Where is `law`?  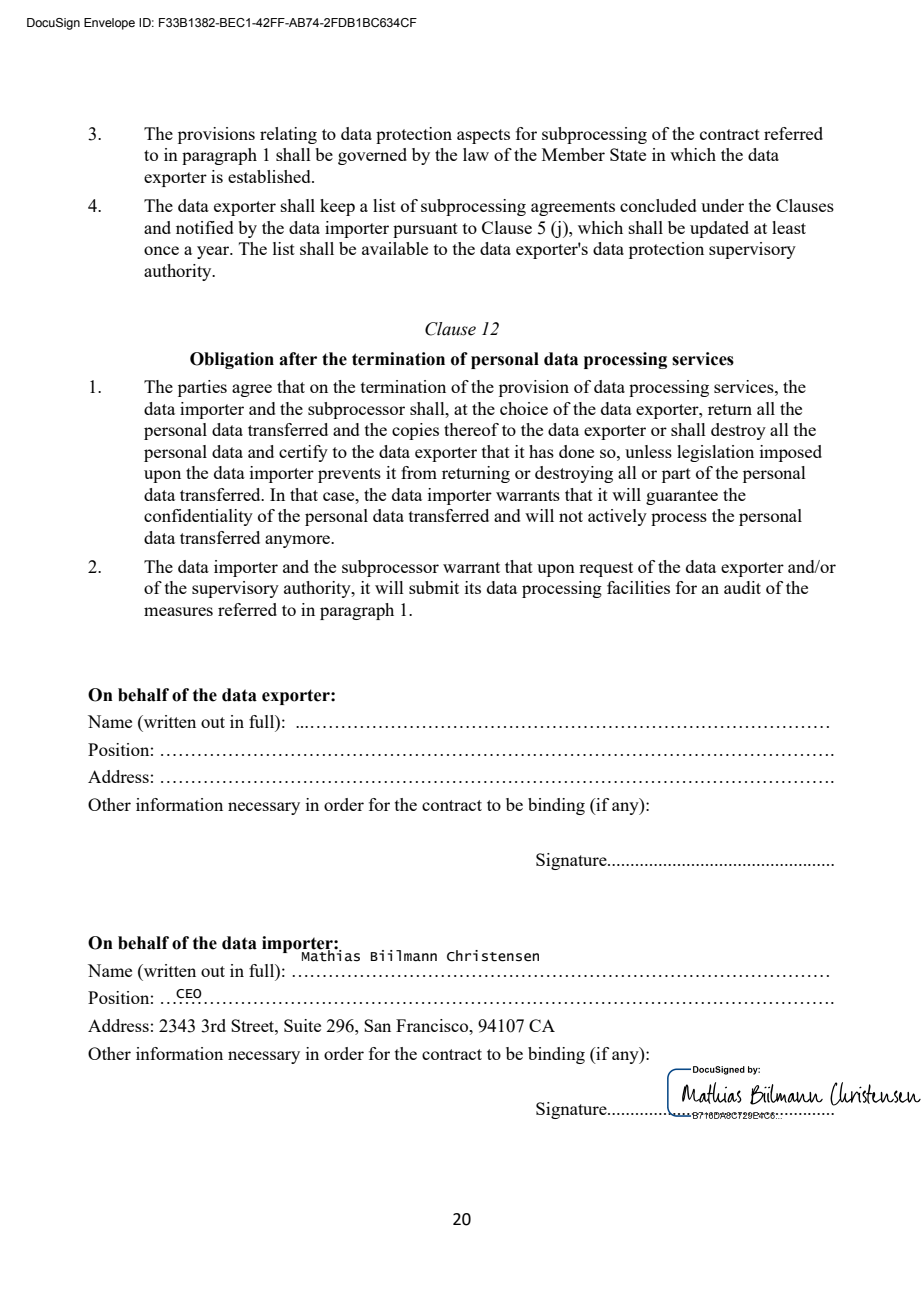
law is located at coordinates (476, 154).
